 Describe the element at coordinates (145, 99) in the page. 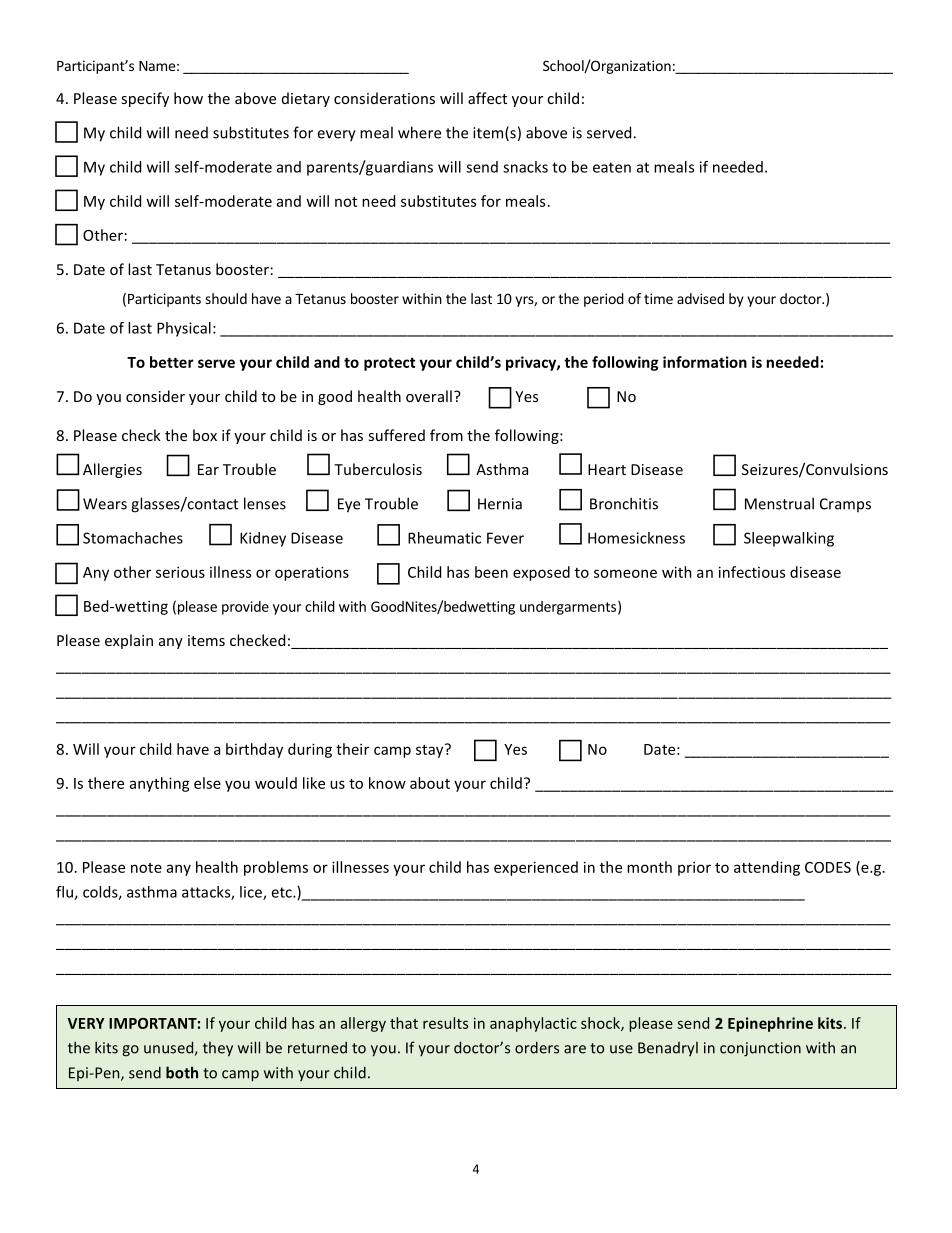

I see `specify` at that location.
